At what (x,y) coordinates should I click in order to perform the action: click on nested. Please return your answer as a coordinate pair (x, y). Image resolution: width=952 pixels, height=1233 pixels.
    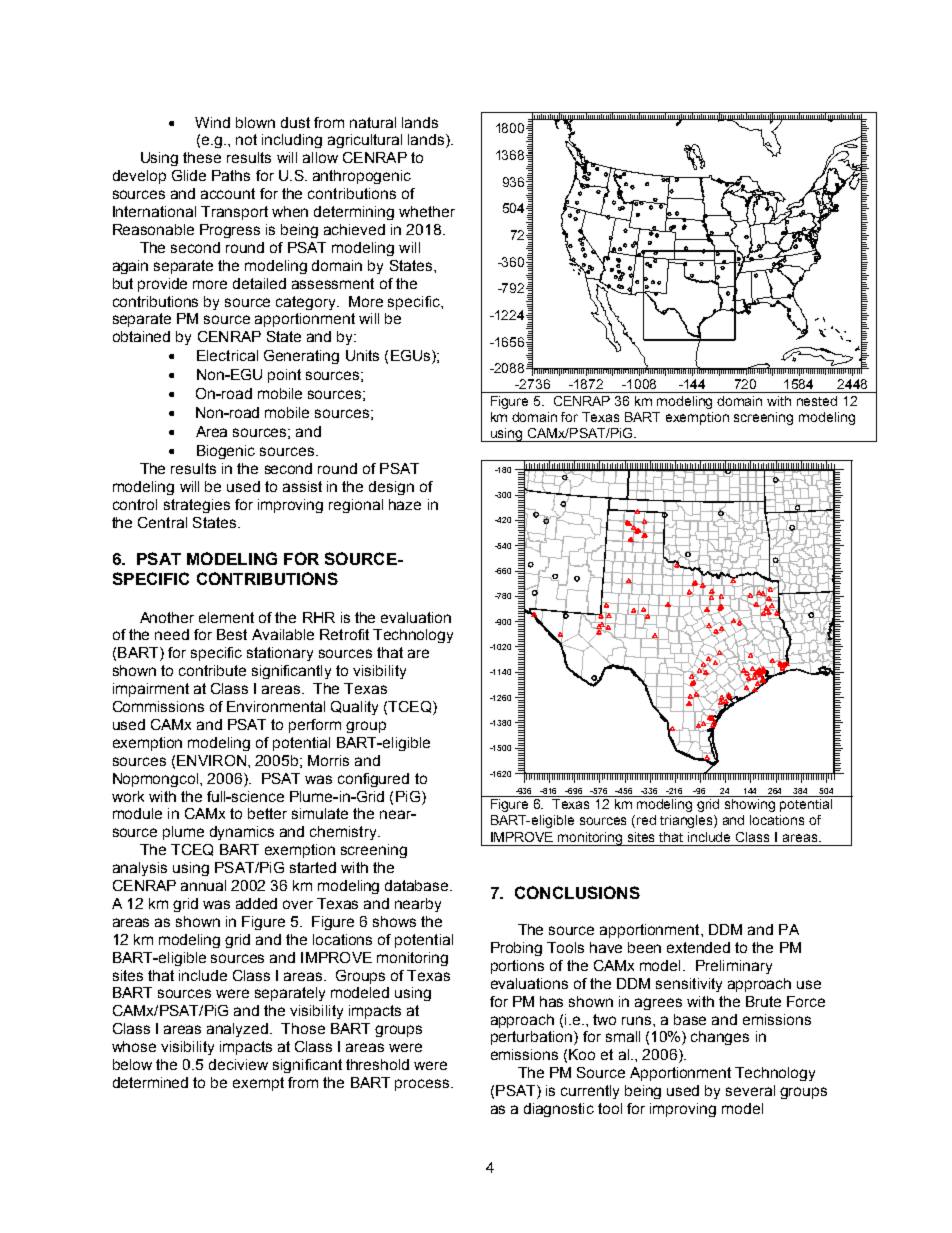
    Looking at the image, I should click on (817, 401).
